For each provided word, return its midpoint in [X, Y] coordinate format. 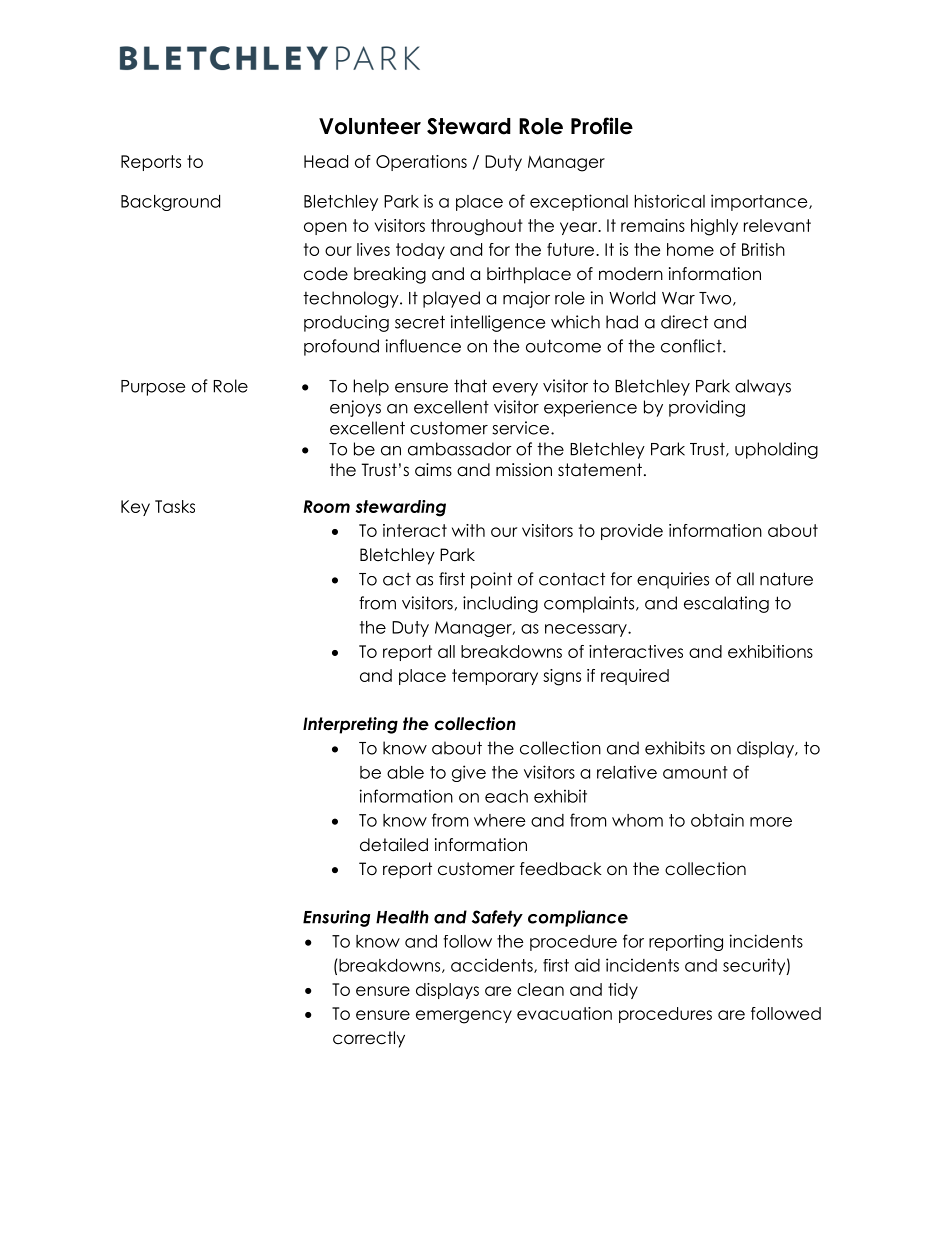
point [491, 580]
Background [170, 203]
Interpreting [350, 725]
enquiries [673, 580]
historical [670, 201]
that [470, 386]
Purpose [153, 388]
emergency [464, 1017]
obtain [717, 820]
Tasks [175, 506]
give [469, 773]
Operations [421, 163]
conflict [692, 346]
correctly [369, 1039]
